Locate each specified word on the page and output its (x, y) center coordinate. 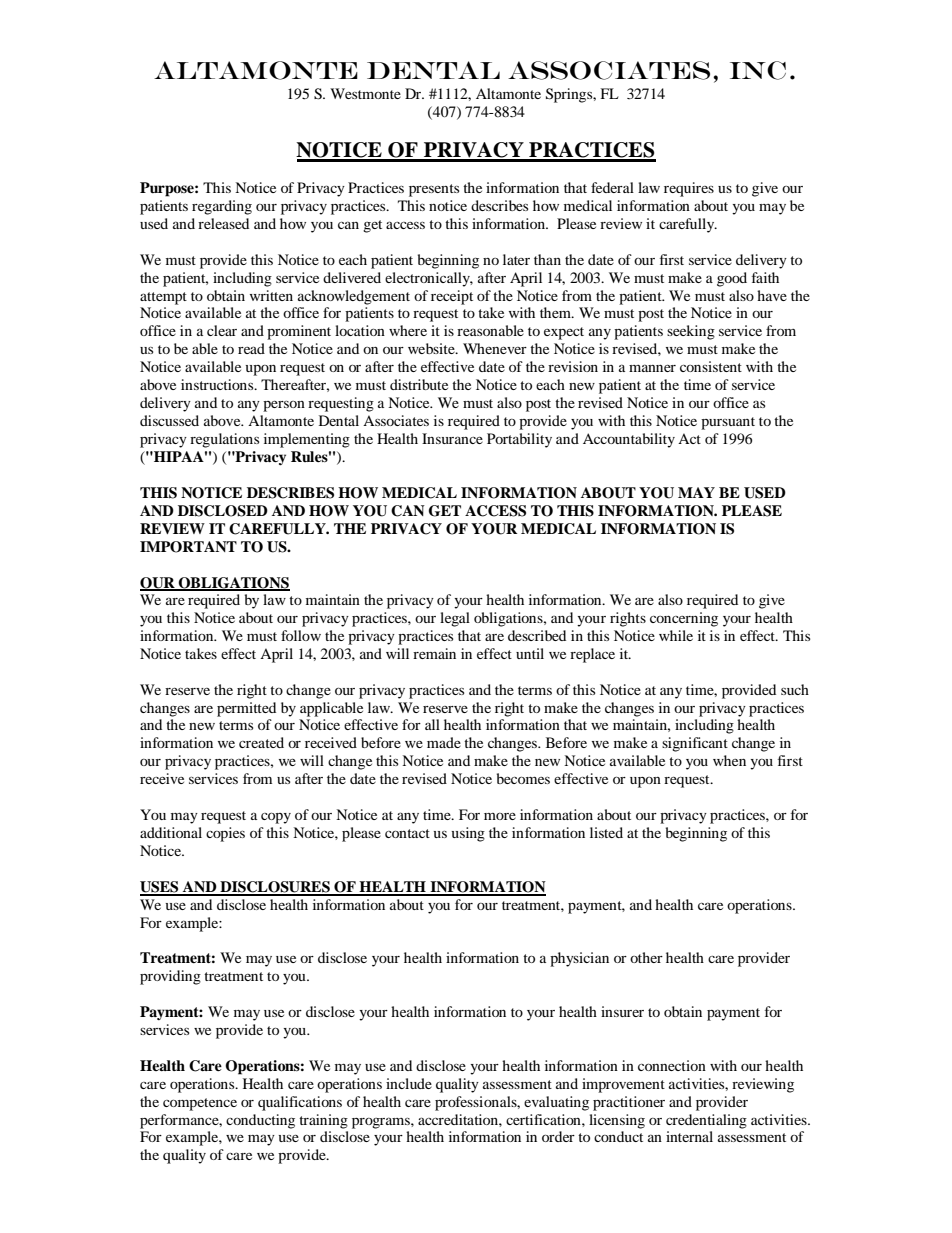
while (676, 635)
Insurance (452, 438)
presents (434, 190)
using (468, 834)
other (646, 957)
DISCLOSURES (275, 888)
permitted (246, 709)
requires (689, 189)
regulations (224, 440)
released (223, 223)
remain (434, 653)
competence (200, 1104)
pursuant (728, 423)
